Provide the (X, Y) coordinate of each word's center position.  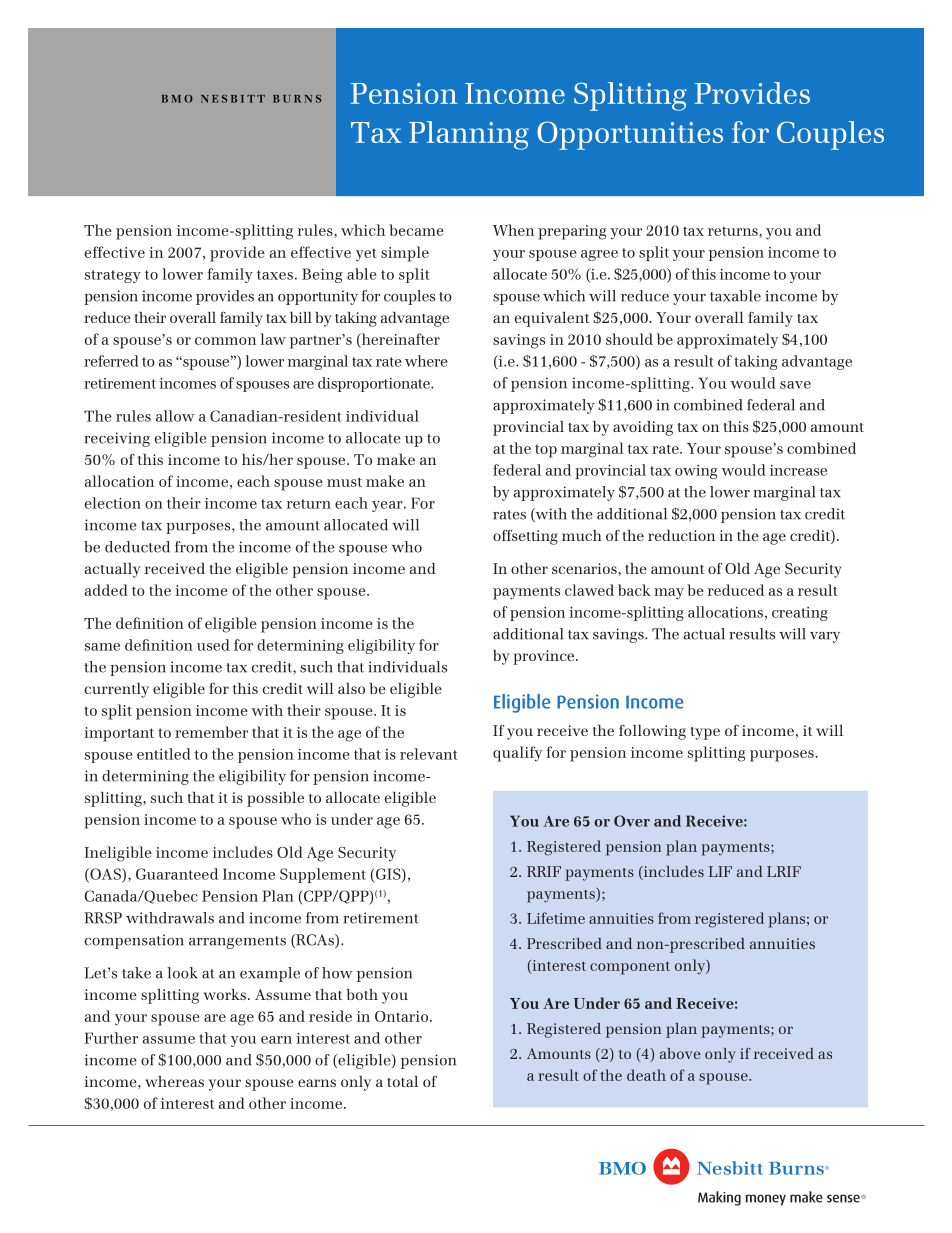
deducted (137, 547)
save (795, 385)
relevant (429, 754)
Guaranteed (177, 874)
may (669, 594)
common (225, 341)
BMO (177, 99)
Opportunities (630, 135)
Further (111, 1038)
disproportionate (375, 384)
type (705, 733)
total (402, 1081)
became (416, 230)
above (680, 1053)
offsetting (525, 537)
